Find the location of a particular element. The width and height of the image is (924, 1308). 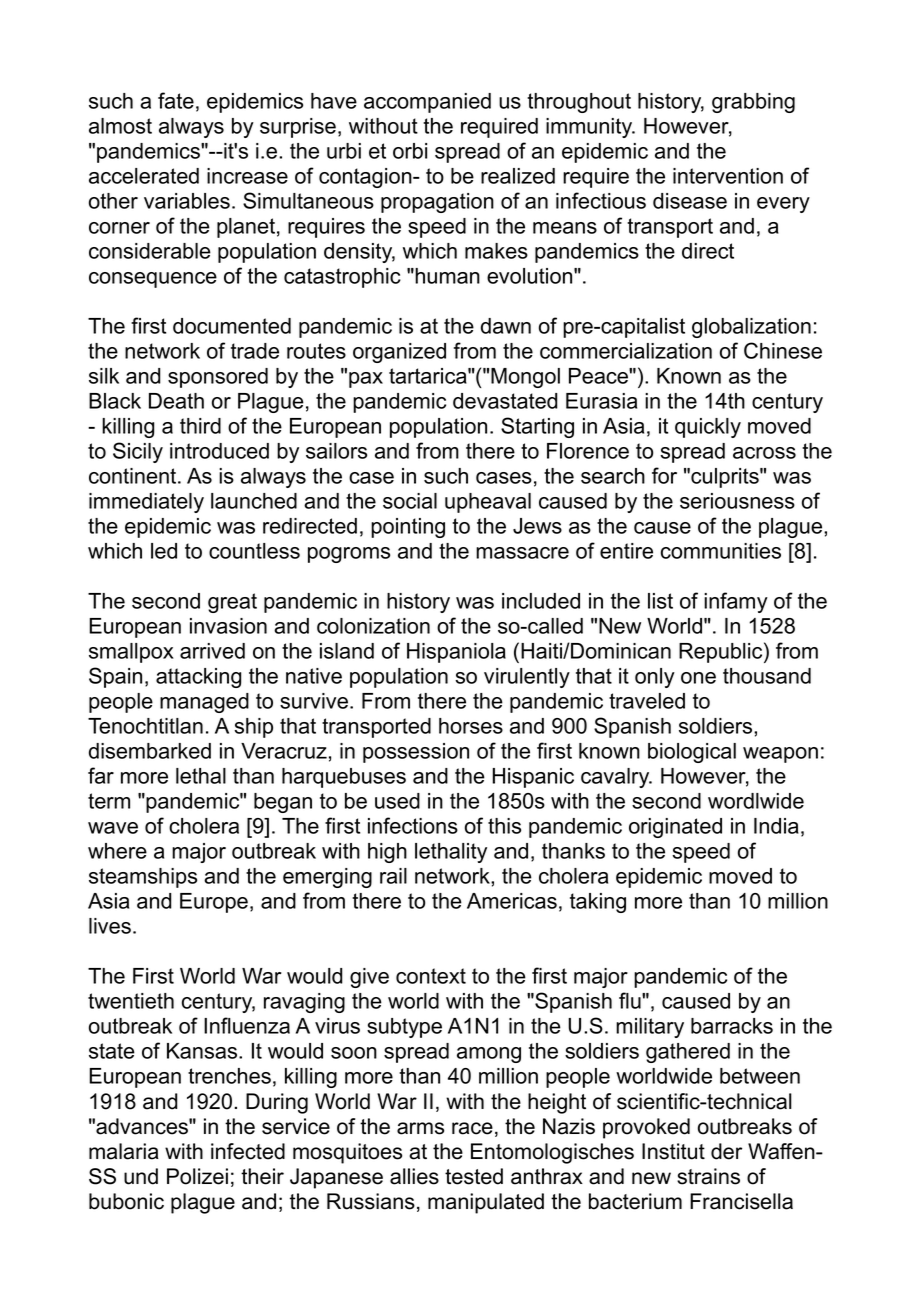

accompanied is located at coordinates (427, 103).
